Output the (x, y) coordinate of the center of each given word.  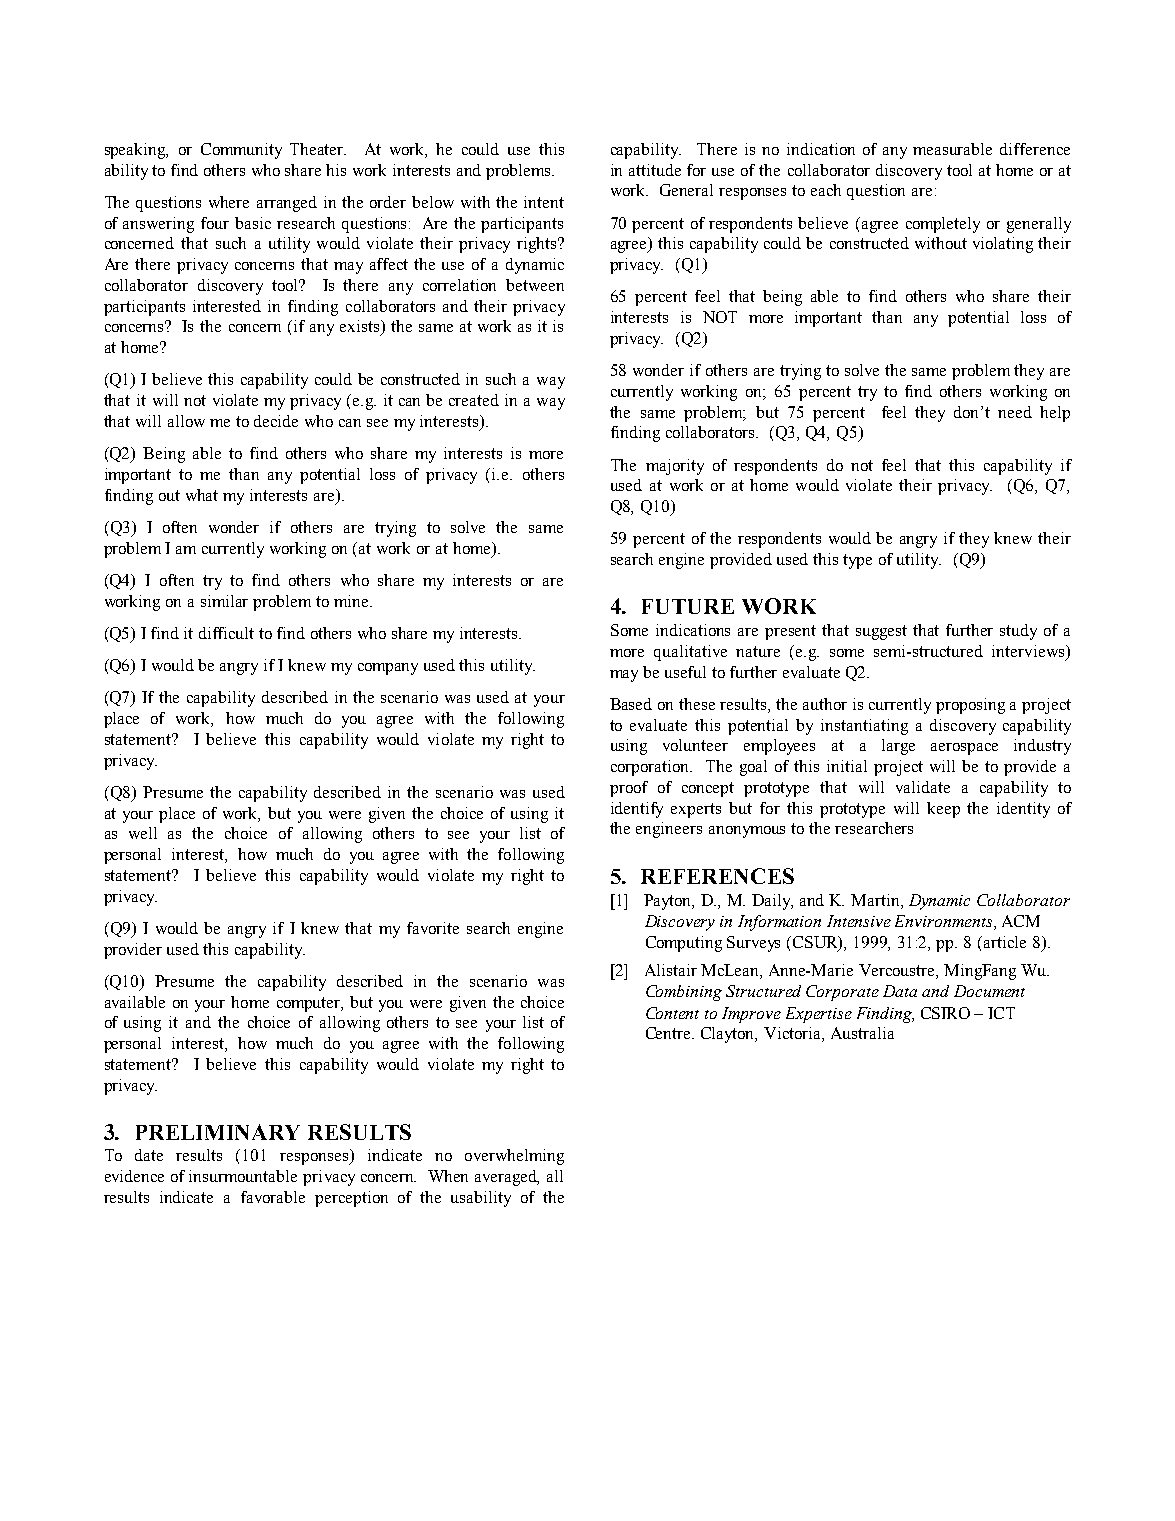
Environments (943, 921)
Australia (862, 1033)
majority (675, 467)
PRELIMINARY (218, 1132)
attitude (655, 170)
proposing (970, 706)
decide (276, 421)
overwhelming (514, 1157)
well (143, 833)
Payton (669, 902)
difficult (226, 633)
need (1015, 412)
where (229, 202)
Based (631, 704)
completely (943, 225)
